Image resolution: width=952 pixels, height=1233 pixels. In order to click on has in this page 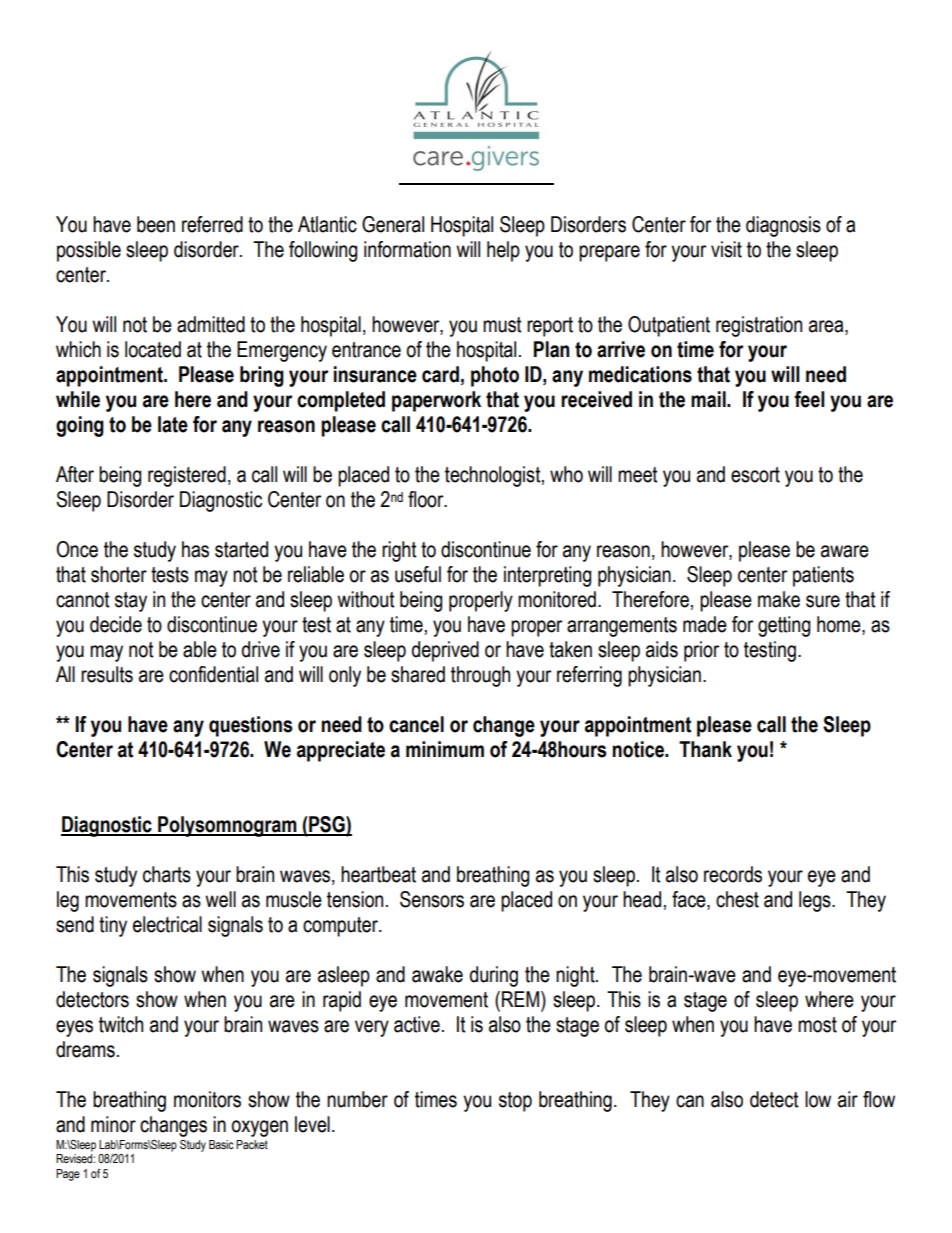, I will do `click(195, 549)`.
